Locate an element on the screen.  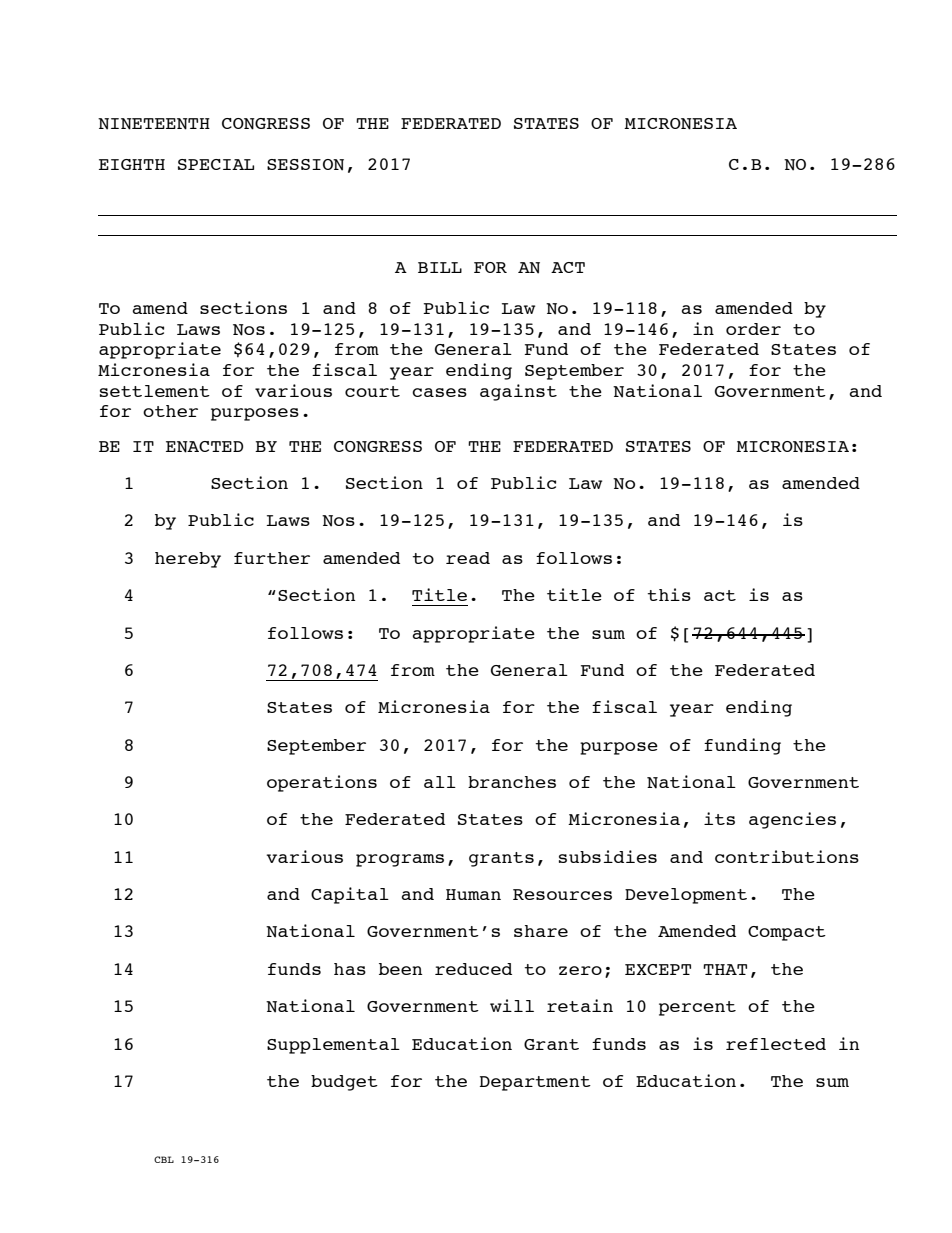
order is located at coordinates (753, 329).
